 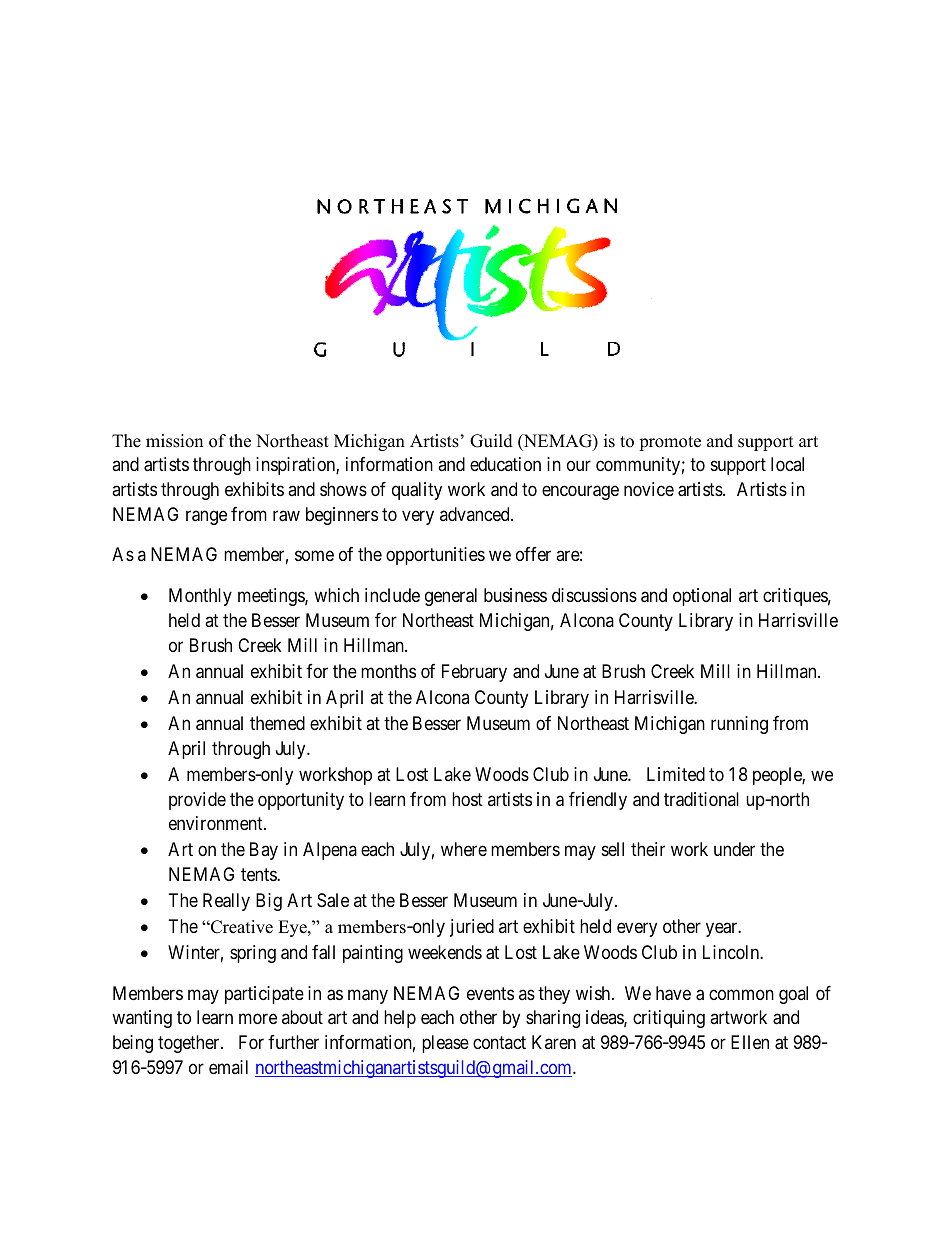 I want to click on themed, so click(x=277, y=723).
